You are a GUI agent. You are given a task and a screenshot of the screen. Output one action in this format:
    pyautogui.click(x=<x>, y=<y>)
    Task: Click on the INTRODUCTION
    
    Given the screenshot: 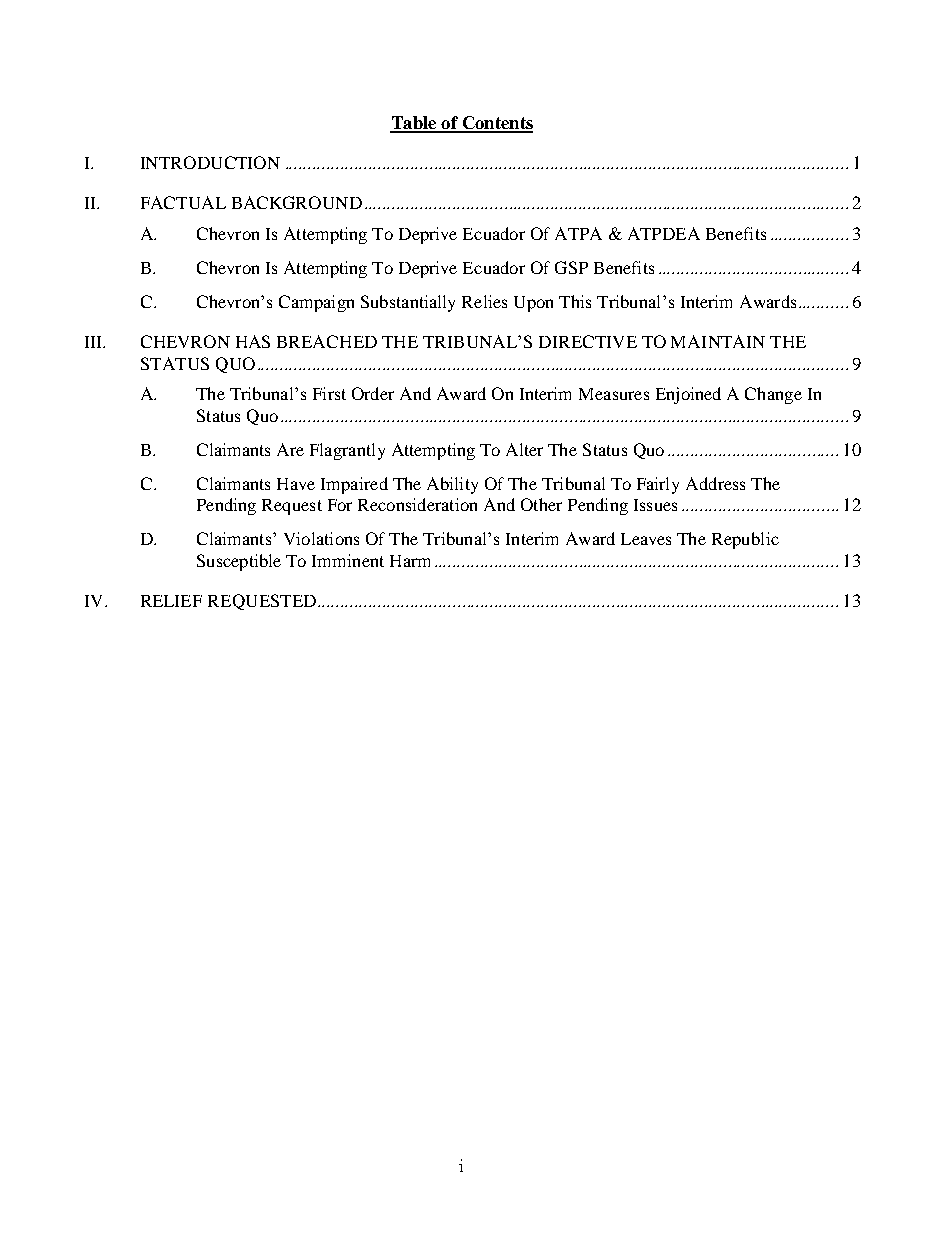 What is the action you would take?
    pyautogui.click(x=210, y=162)
